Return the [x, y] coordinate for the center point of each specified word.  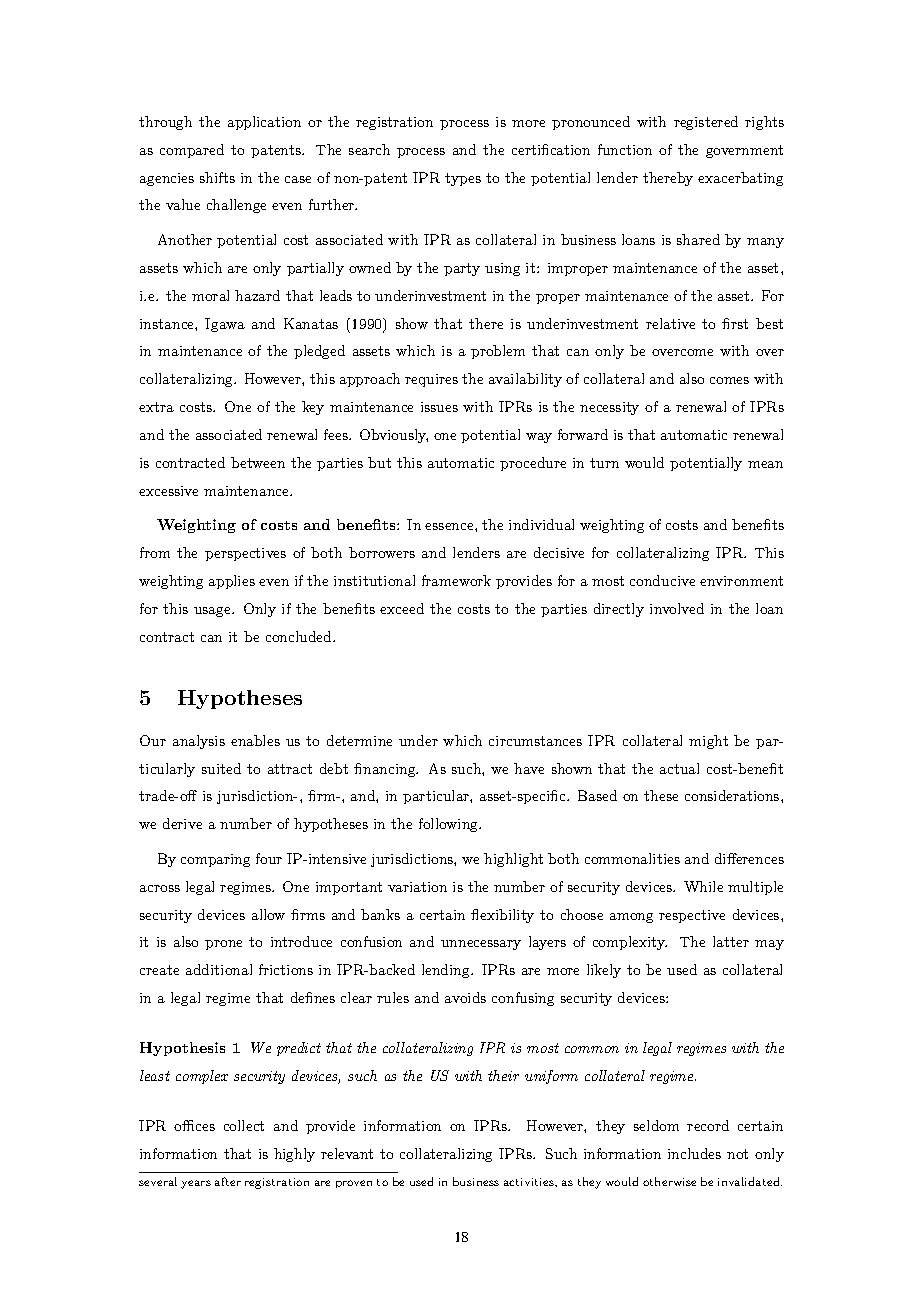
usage [213, 612]
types [463, 179]
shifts [217, 177]
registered [706, 123]
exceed [402, 608]
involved [677, 608]
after [228, 1181]
